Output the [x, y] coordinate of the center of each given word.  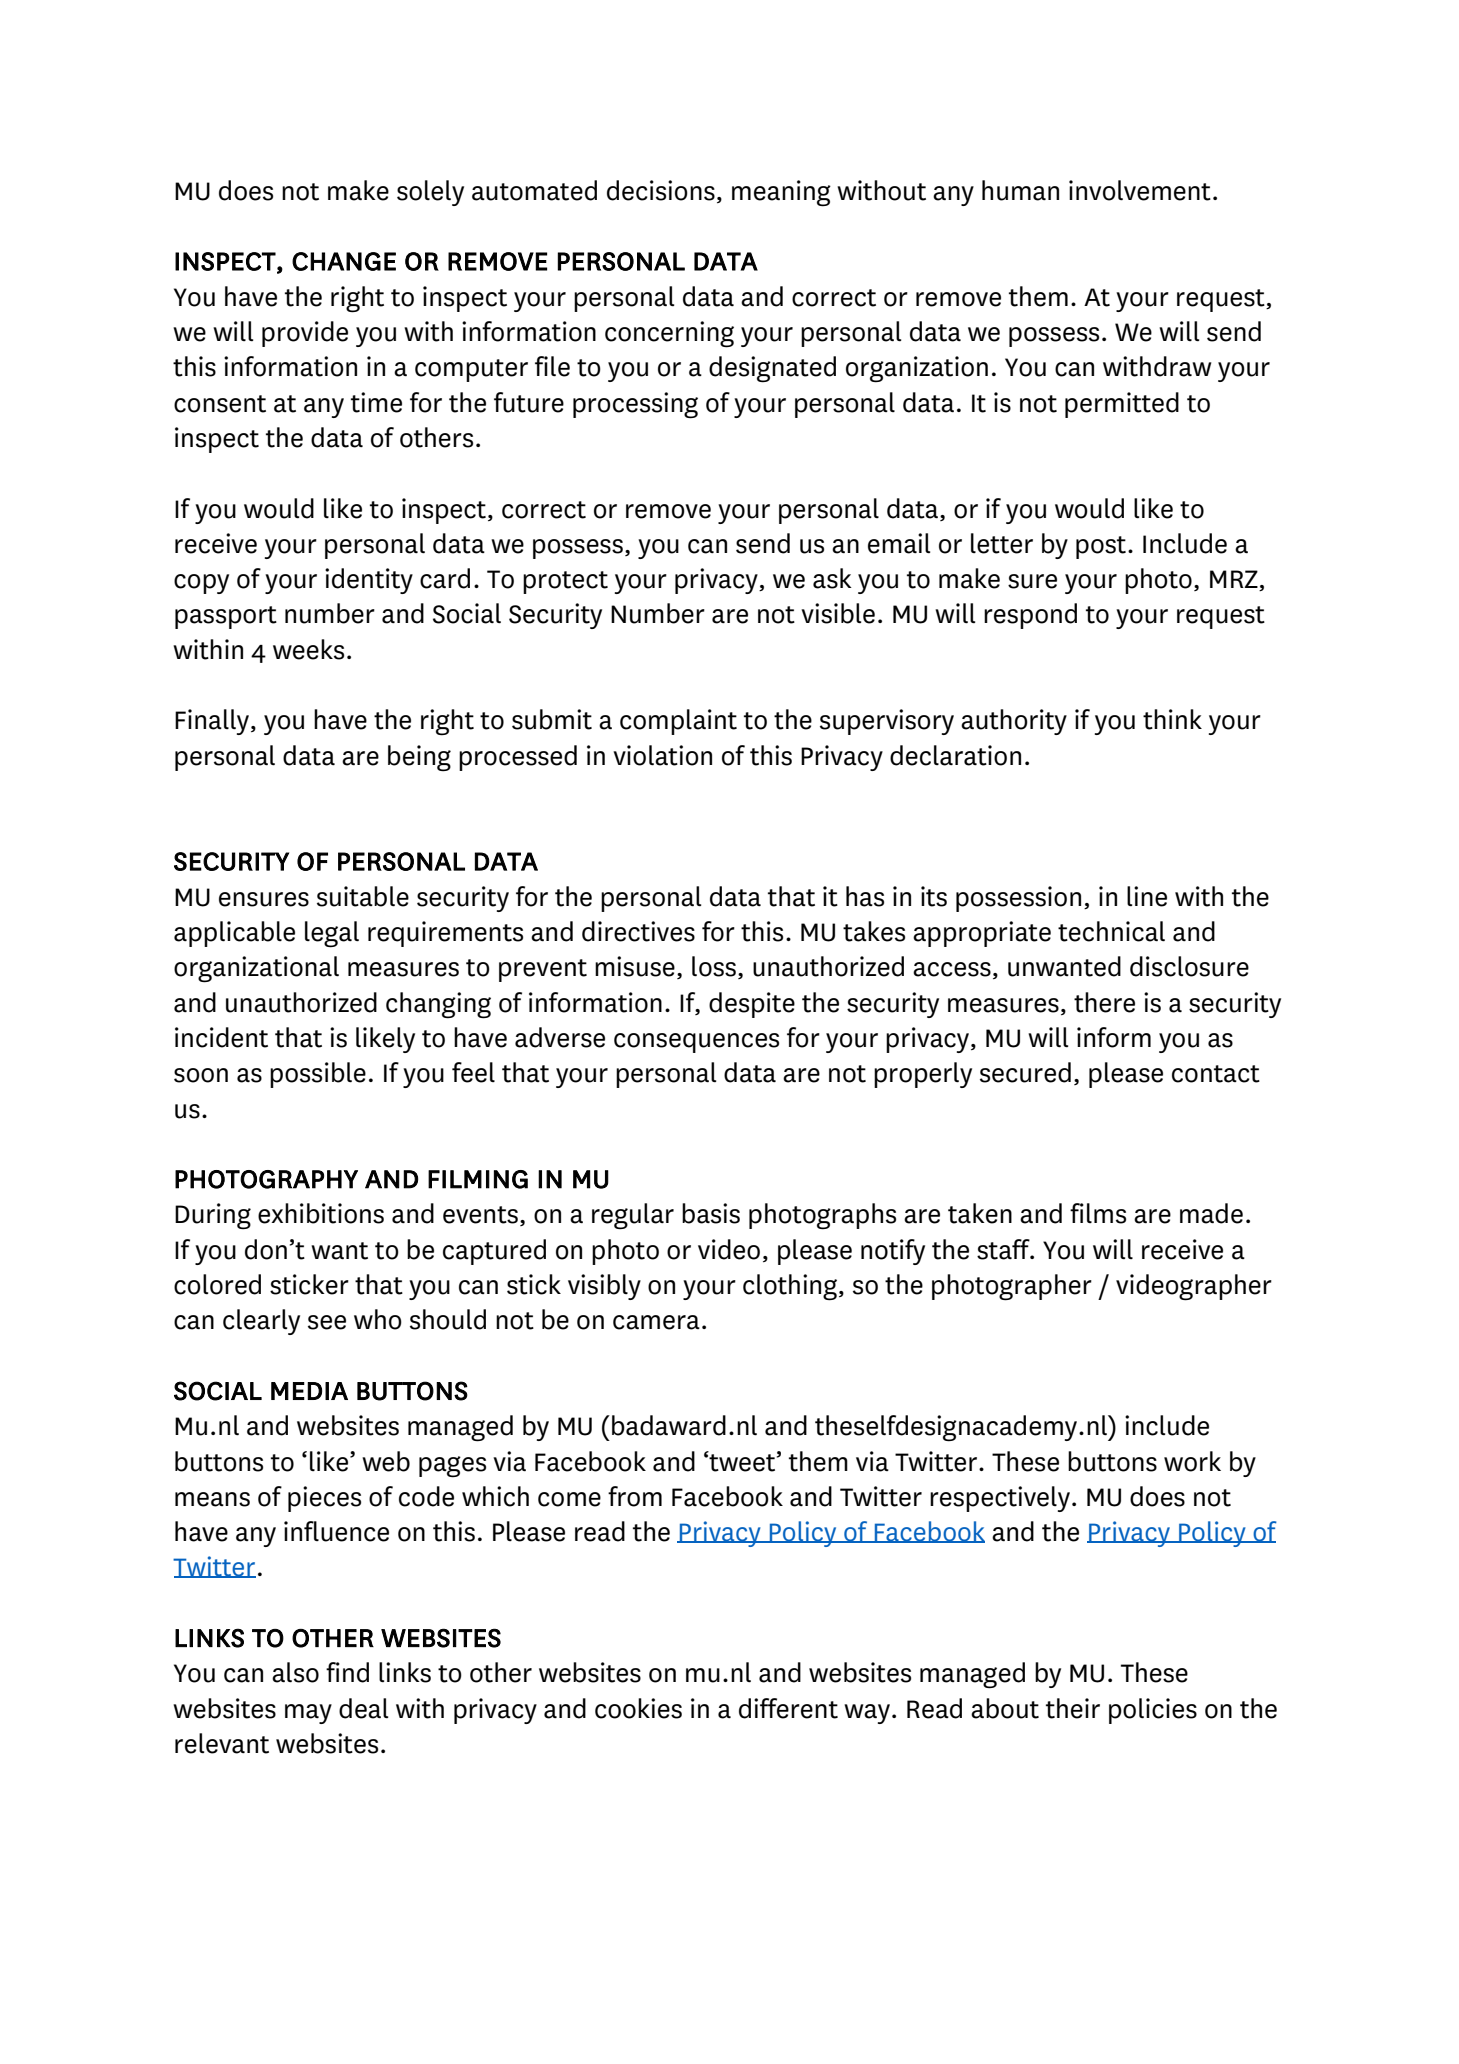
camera [656, 1322]
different [788, 1708]
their [1073, 1708]
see [327, 1322]
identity [369, 581]
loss [714, 966]
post [1101, 547]
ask [832, 578]
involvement [1140, 190]
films [1098, 1213]
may [308, 1714]
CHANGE [344, 261]
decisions [661, 190]
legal [332, 934]
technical [1111, 931]
